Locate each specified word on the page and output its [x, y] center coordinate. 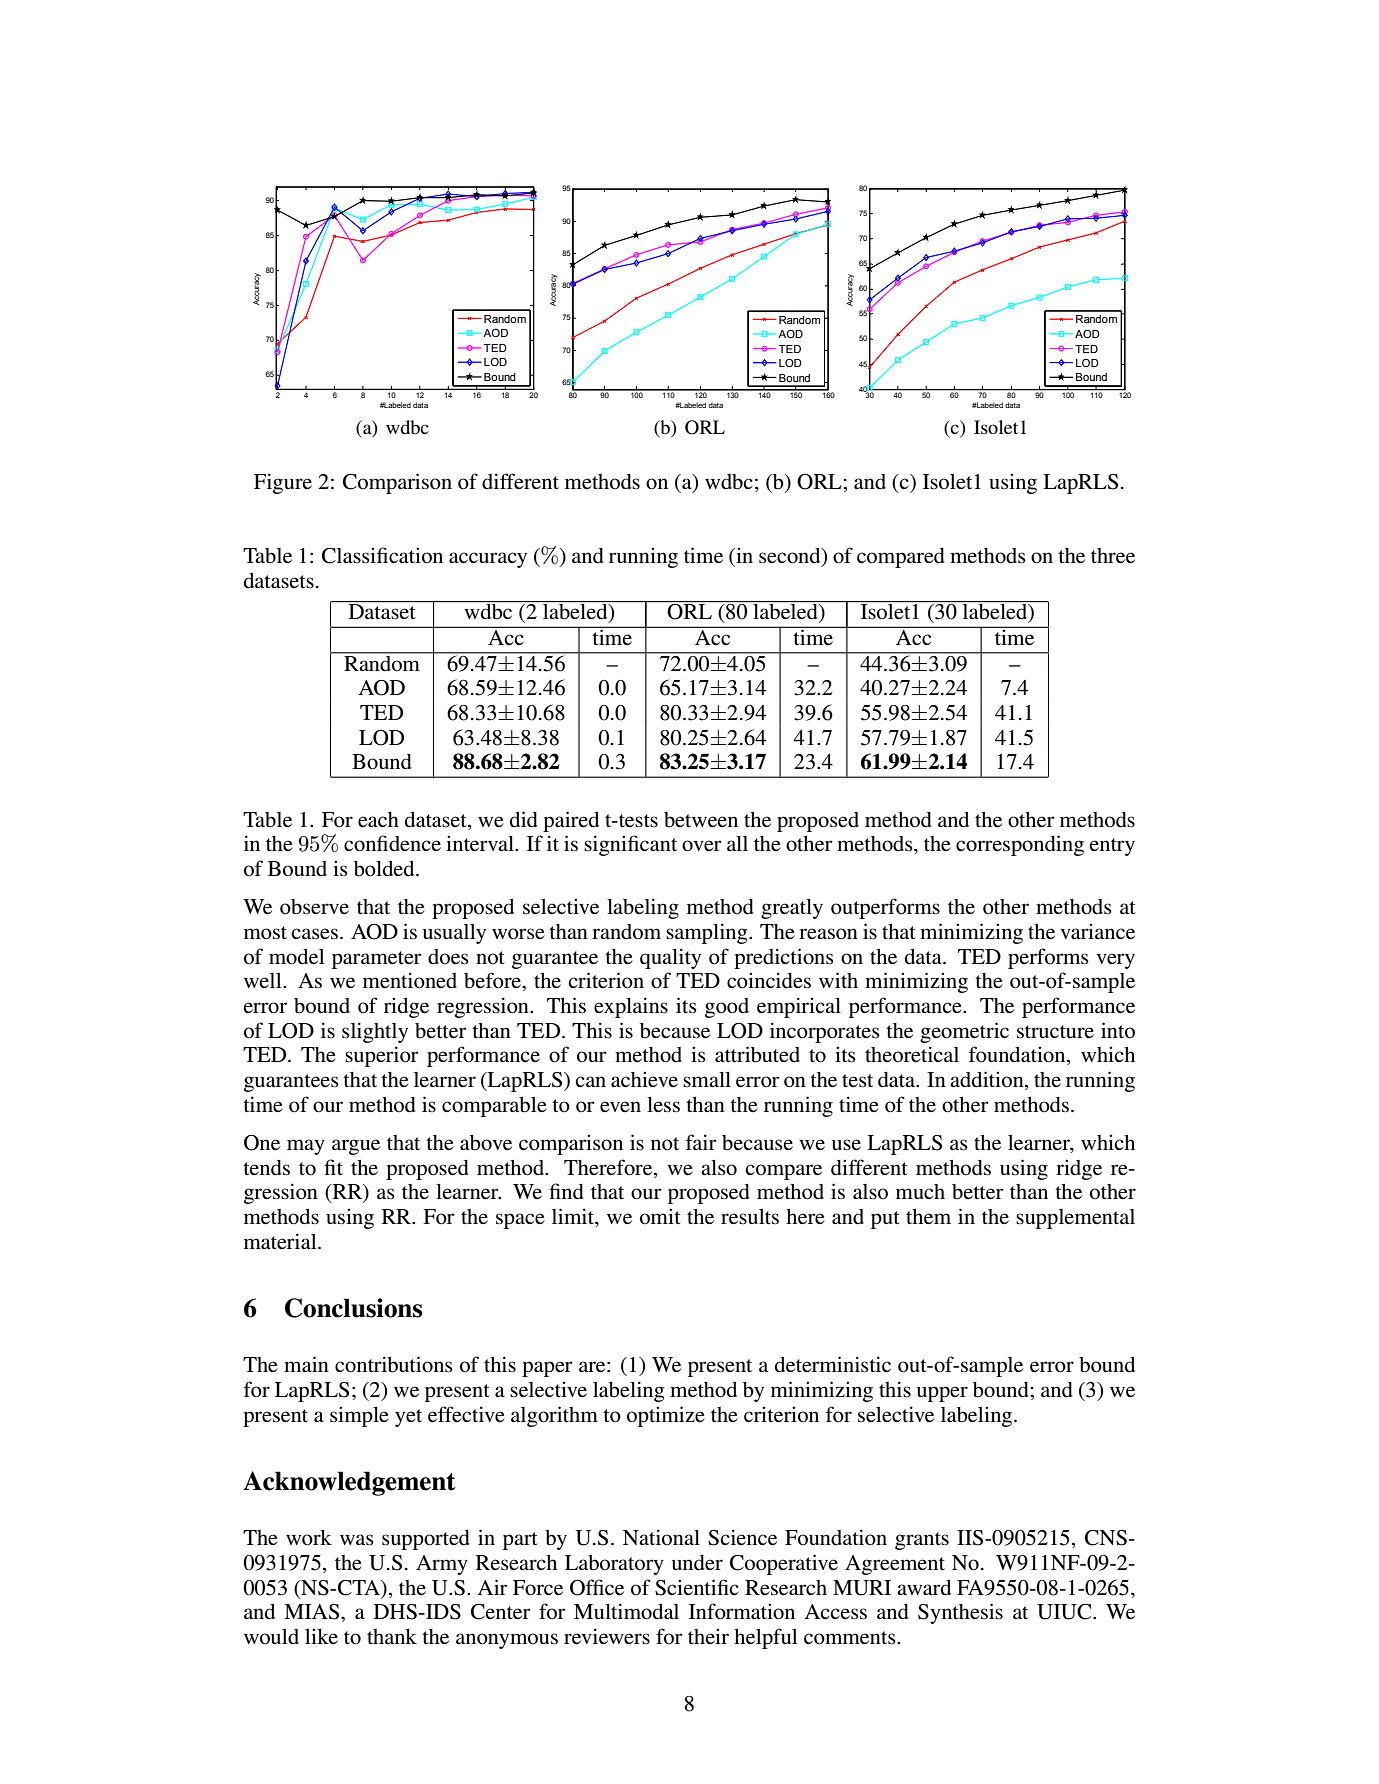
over [702, 846]
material [281, 1241]
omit [660, 1216]
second [791, 556]
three [1113, 556]
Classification [382, 555]
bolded [385, 869]
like [321, 1636]
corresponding [1020, 845]
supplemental [1075, 1219]
